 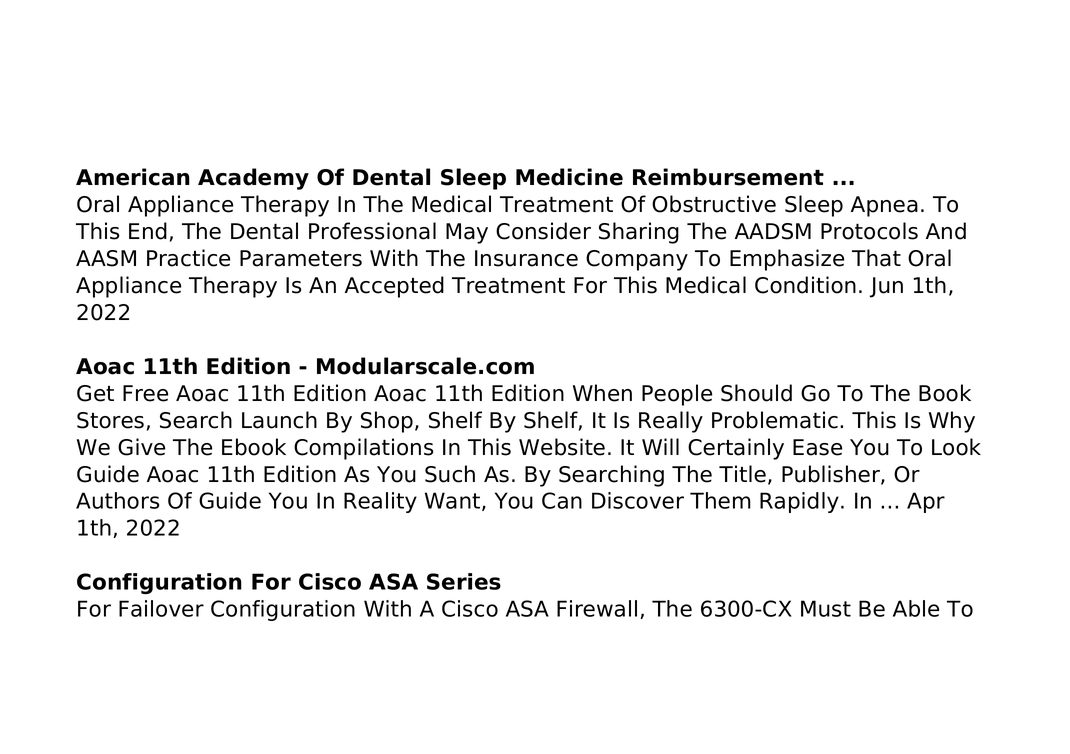 What do you see at coordinates (145, 393) in the screenshot?
I see `Free` at bounding box center [145, 393].
